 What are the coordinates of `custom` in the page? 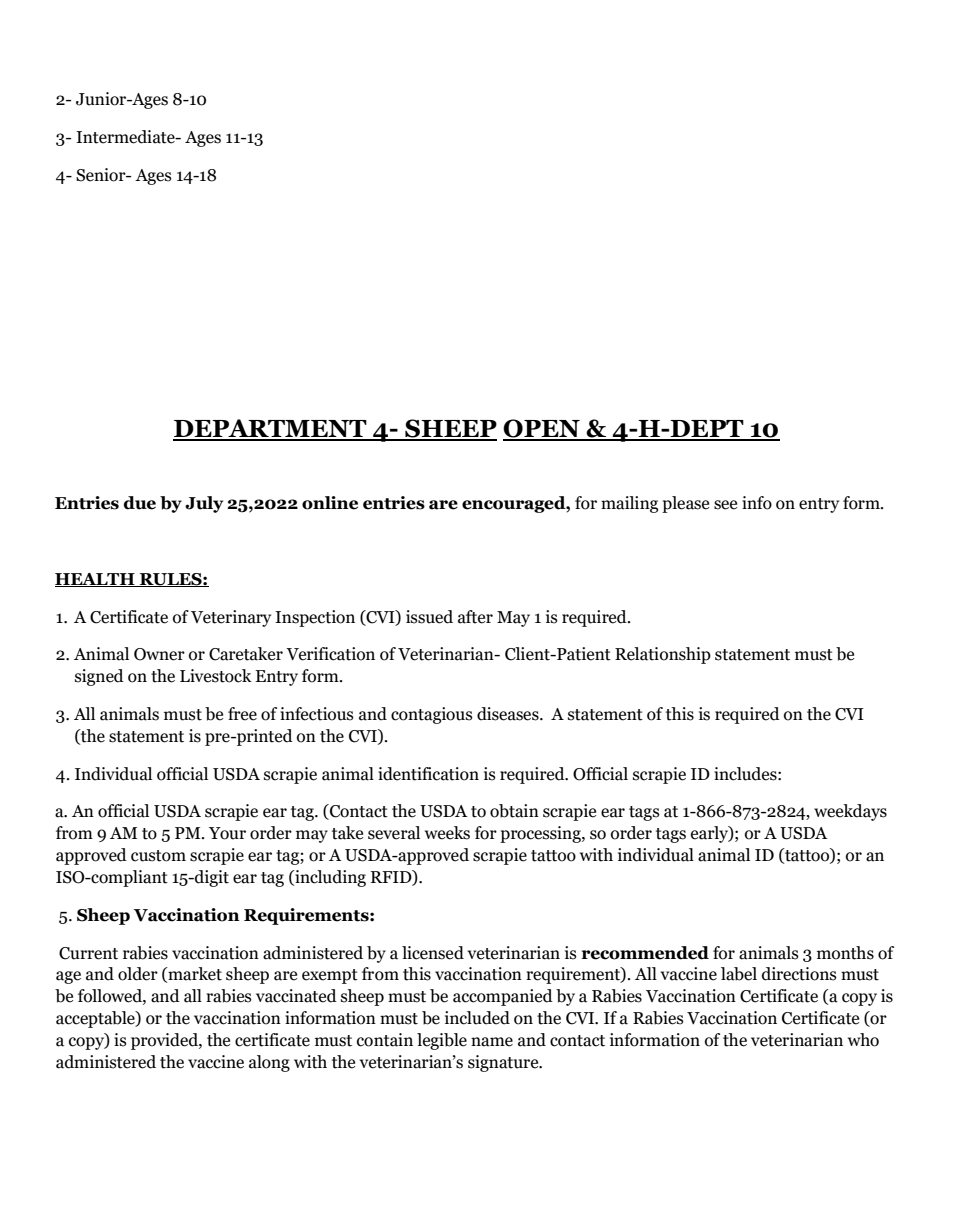 It's located at (158, 856).
